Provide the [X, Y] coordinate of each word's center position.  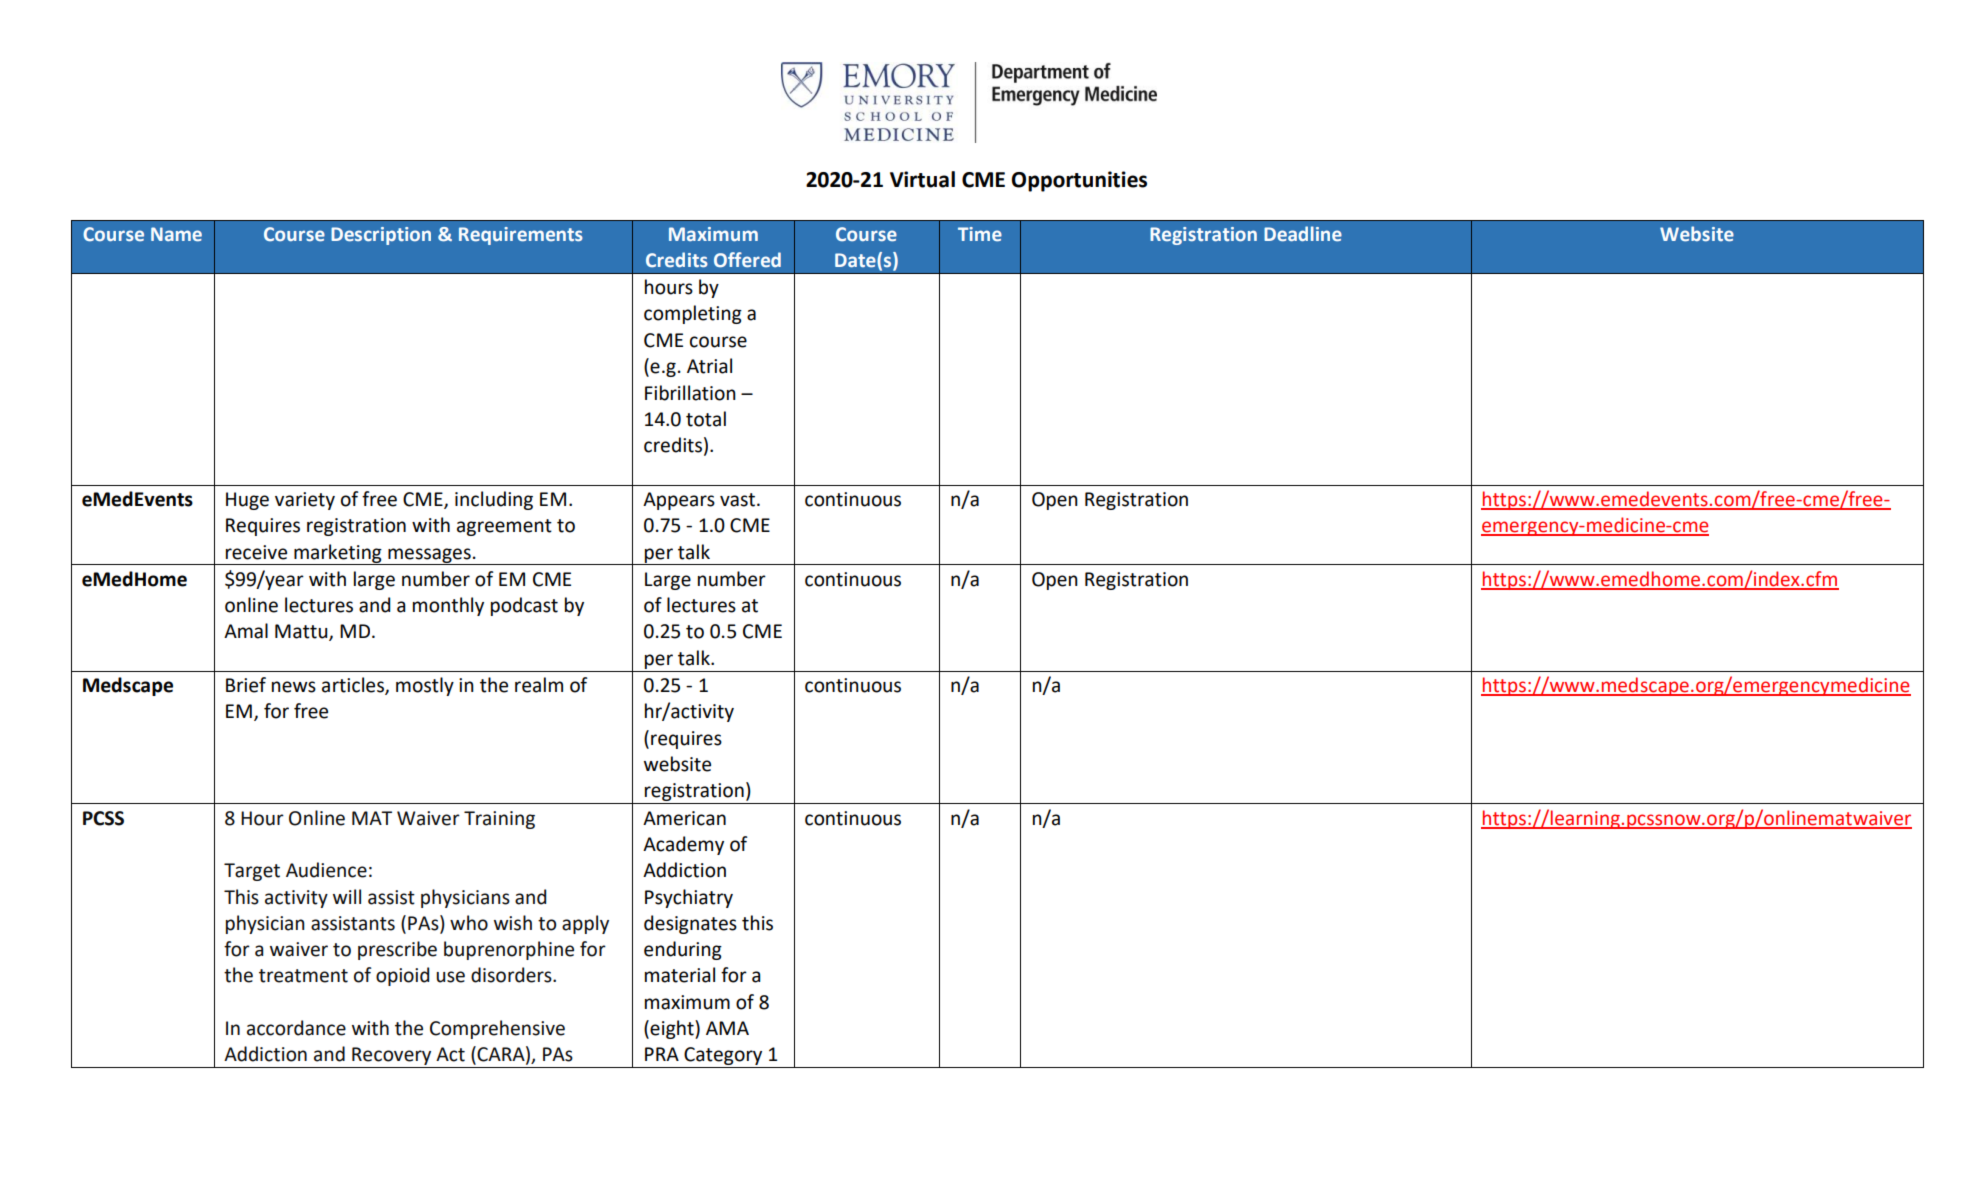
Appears [679, 501]
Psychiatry [689, 898]
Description [381, 236]
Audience [326, 870]
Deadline [1303, 234]
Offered [747, 260]
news [294, 687]
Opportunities [1079, 181]
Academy [683, 845]
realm [539, 685]
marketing [338, 554]
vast [737, 500]
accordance [296, 1028]
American [684, 818]
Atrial [709, 366]
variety [305, 501]
